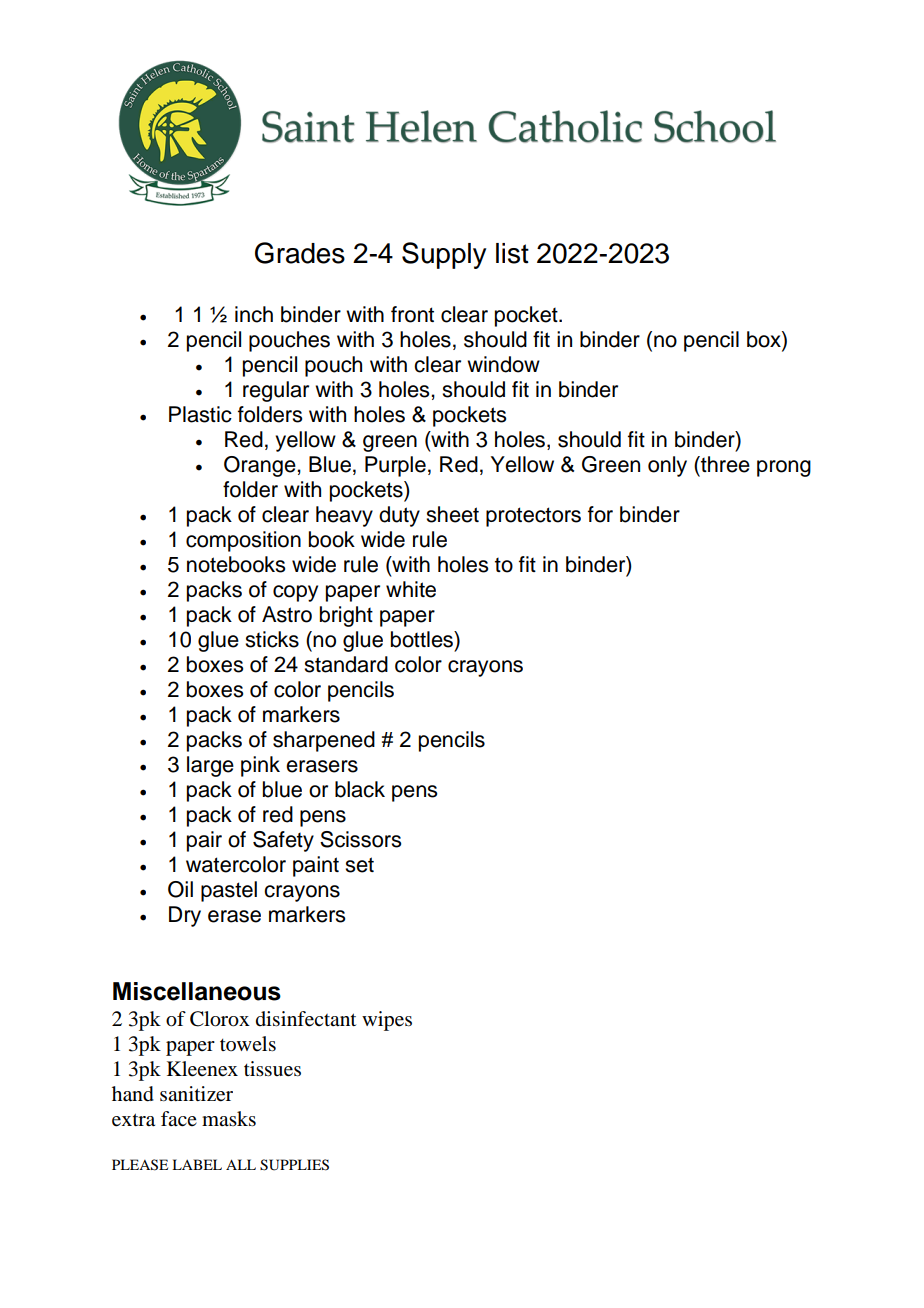  I want to click on set, so click(359, 865).
